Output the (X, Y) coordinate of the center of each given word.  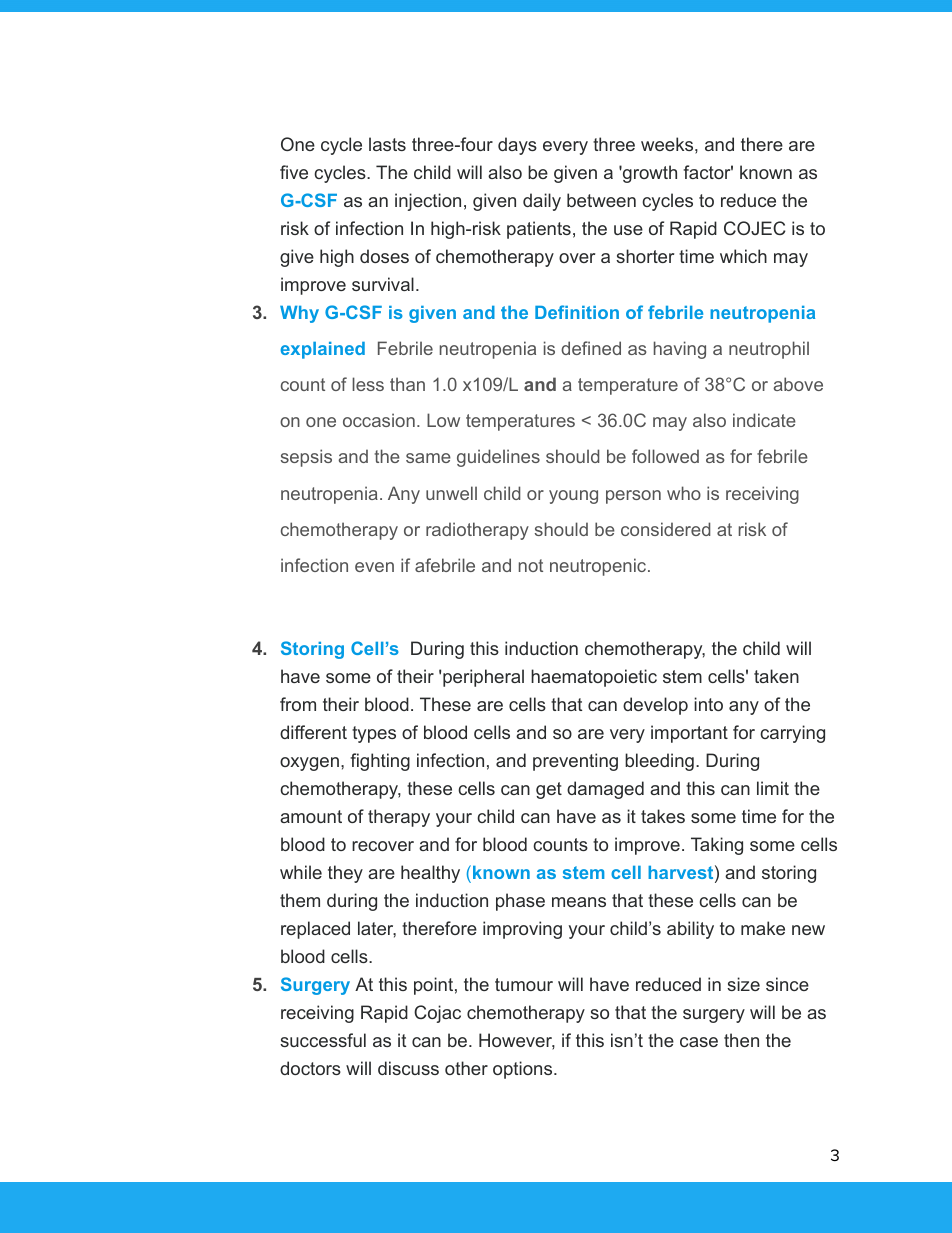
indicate (764, 420)
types (374, 734)
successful (323, 1040)
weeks (667, 144)
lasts (387, 144)
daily (542, 202)
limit (773, 788)
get (549, 790)
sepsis (306, 458)
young (573, 497)
